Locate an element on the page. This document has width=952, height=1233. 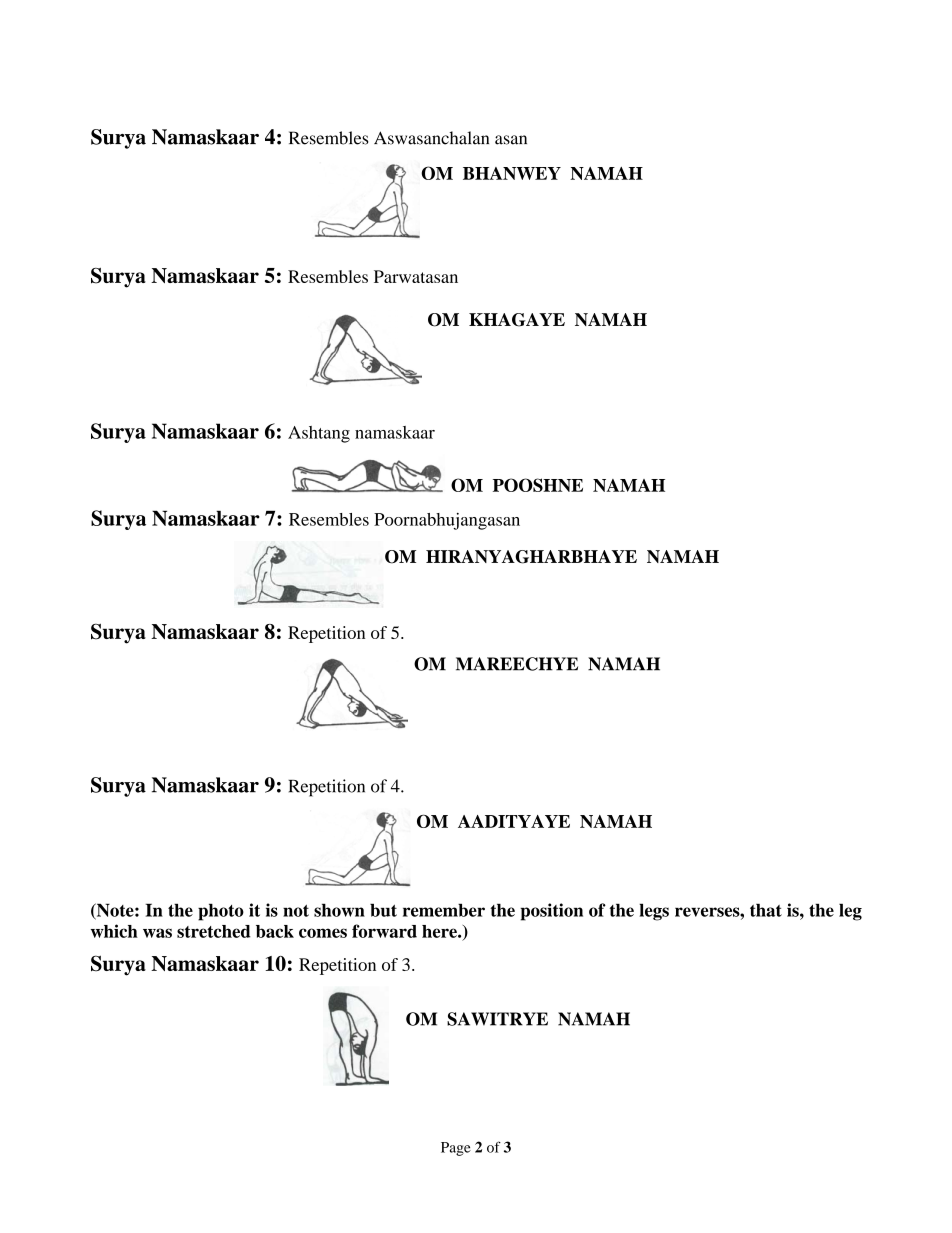
comes is located at coordinates (323, 933).
